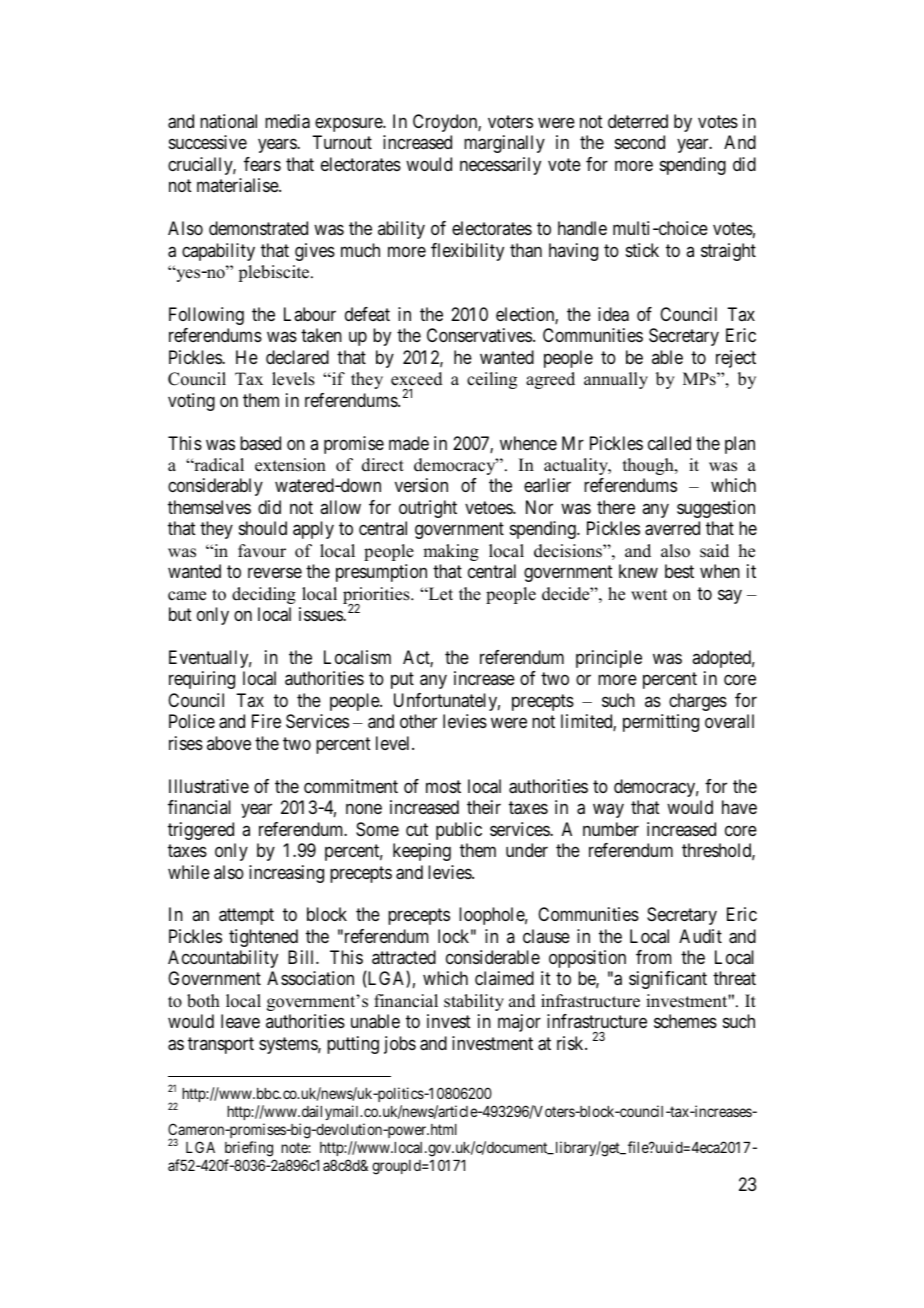 This page has width=924, height=1308. What do you see at coordinates (649, 595) in the page?
I see `went` at bounding box center [649, 595].
